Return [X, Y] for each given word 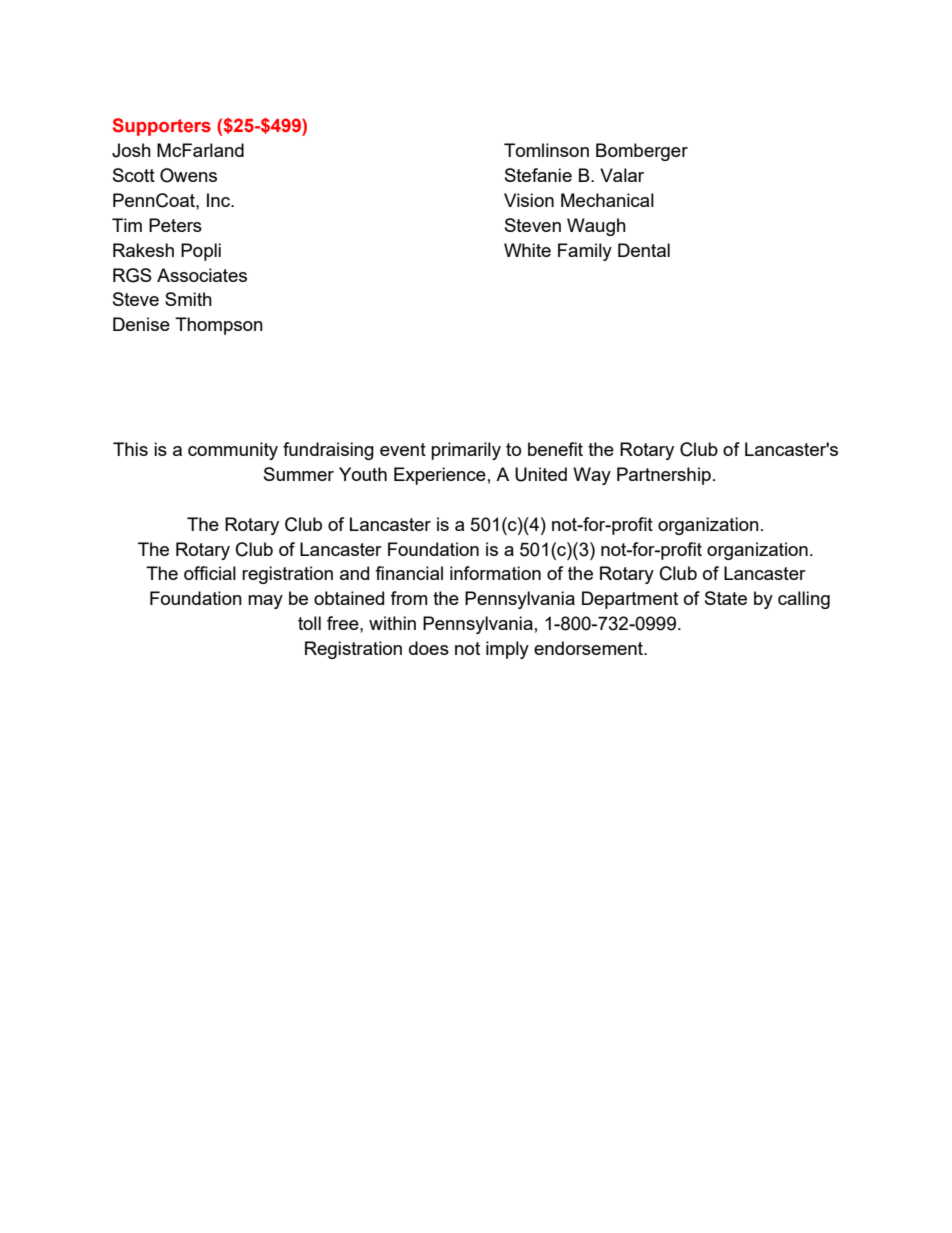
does [429, 648]
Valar [622, 175]
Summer [299, 474]
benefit [555, 449]
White [527, 250]
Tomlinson [546, 150]
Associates [202, 275]
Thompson [219, 326]
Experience [440, 476]
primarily [466, 451]
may [265, 602]
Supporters [162, 127]
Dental [644, 250]
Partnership [664, 476]
